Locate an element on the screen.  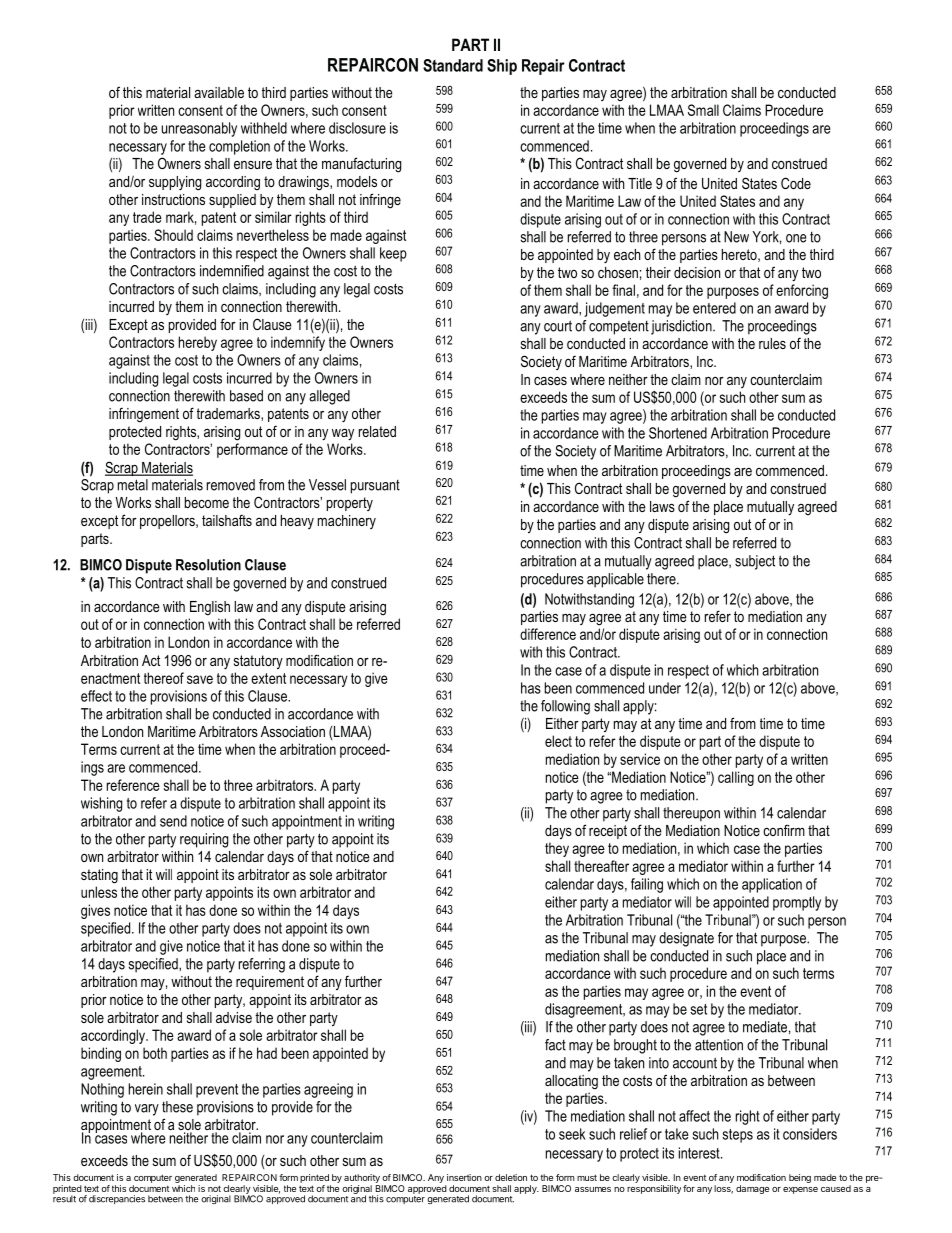
Small is located at coordinates (703, 110).
